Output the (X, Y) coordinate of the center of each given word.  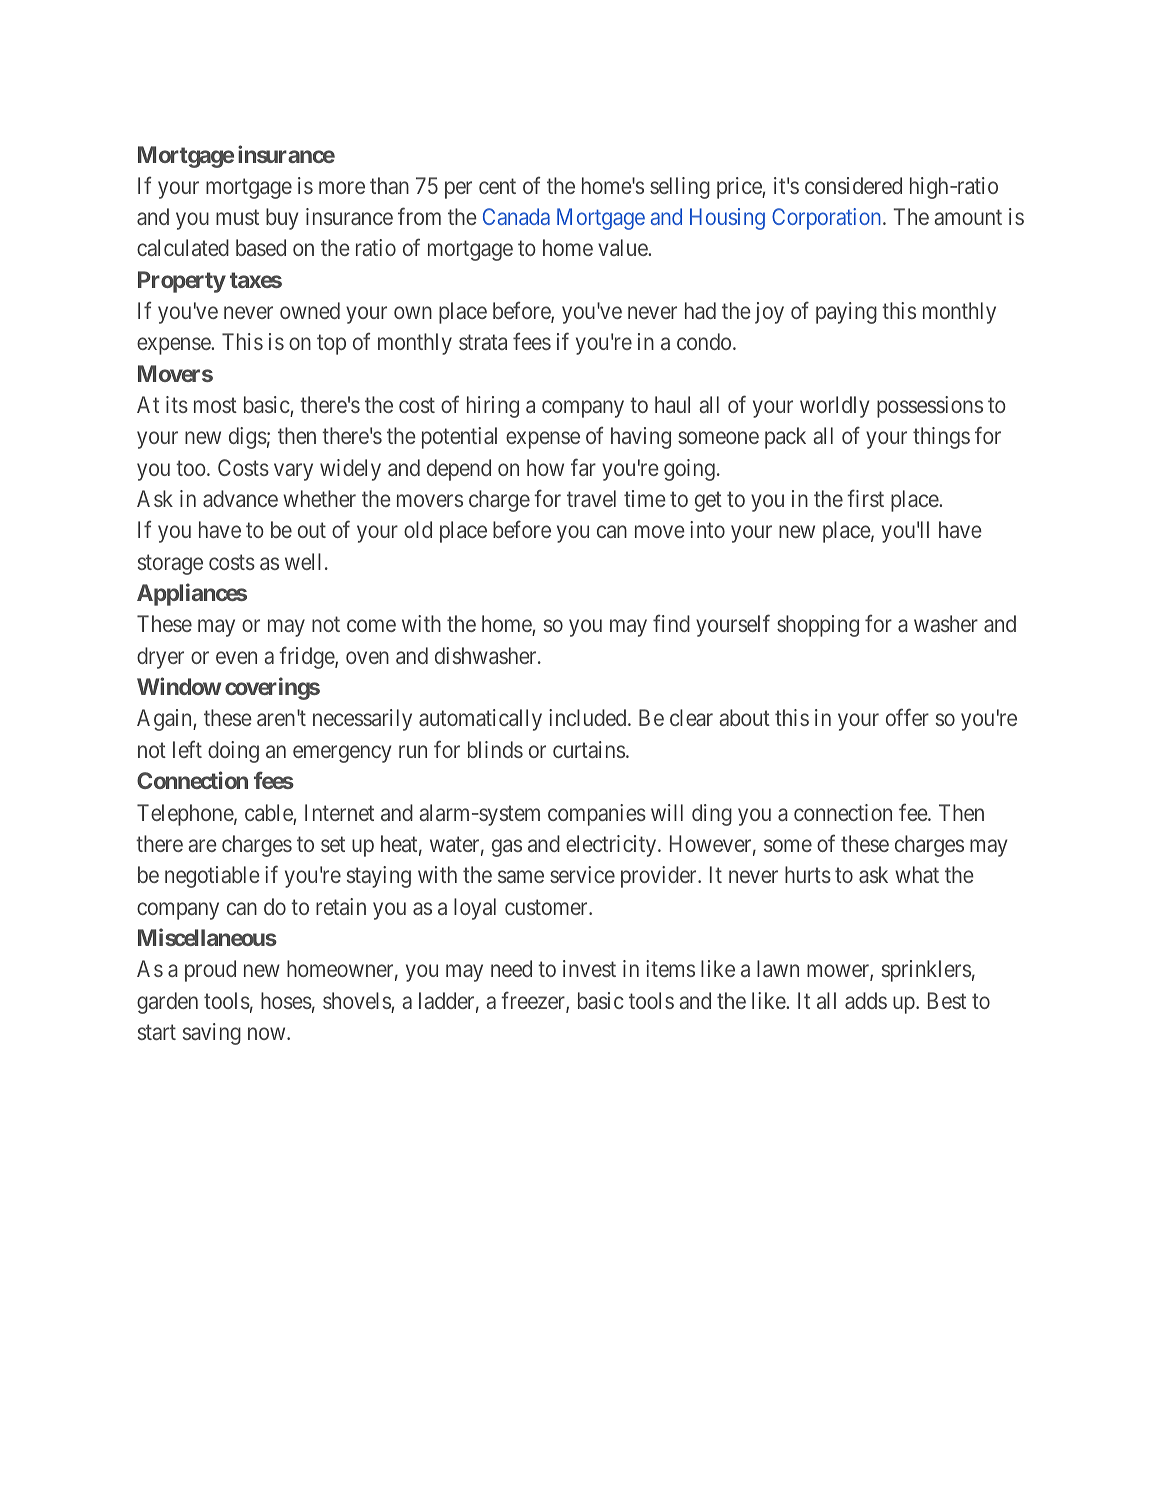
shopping (818, 626)
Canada (516, 216)
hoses (286, 1000)
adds (866, 1000)
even (236, 657)
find (671, 623)
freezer (534, 1001)
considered (853, 185)
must (237, 217)
